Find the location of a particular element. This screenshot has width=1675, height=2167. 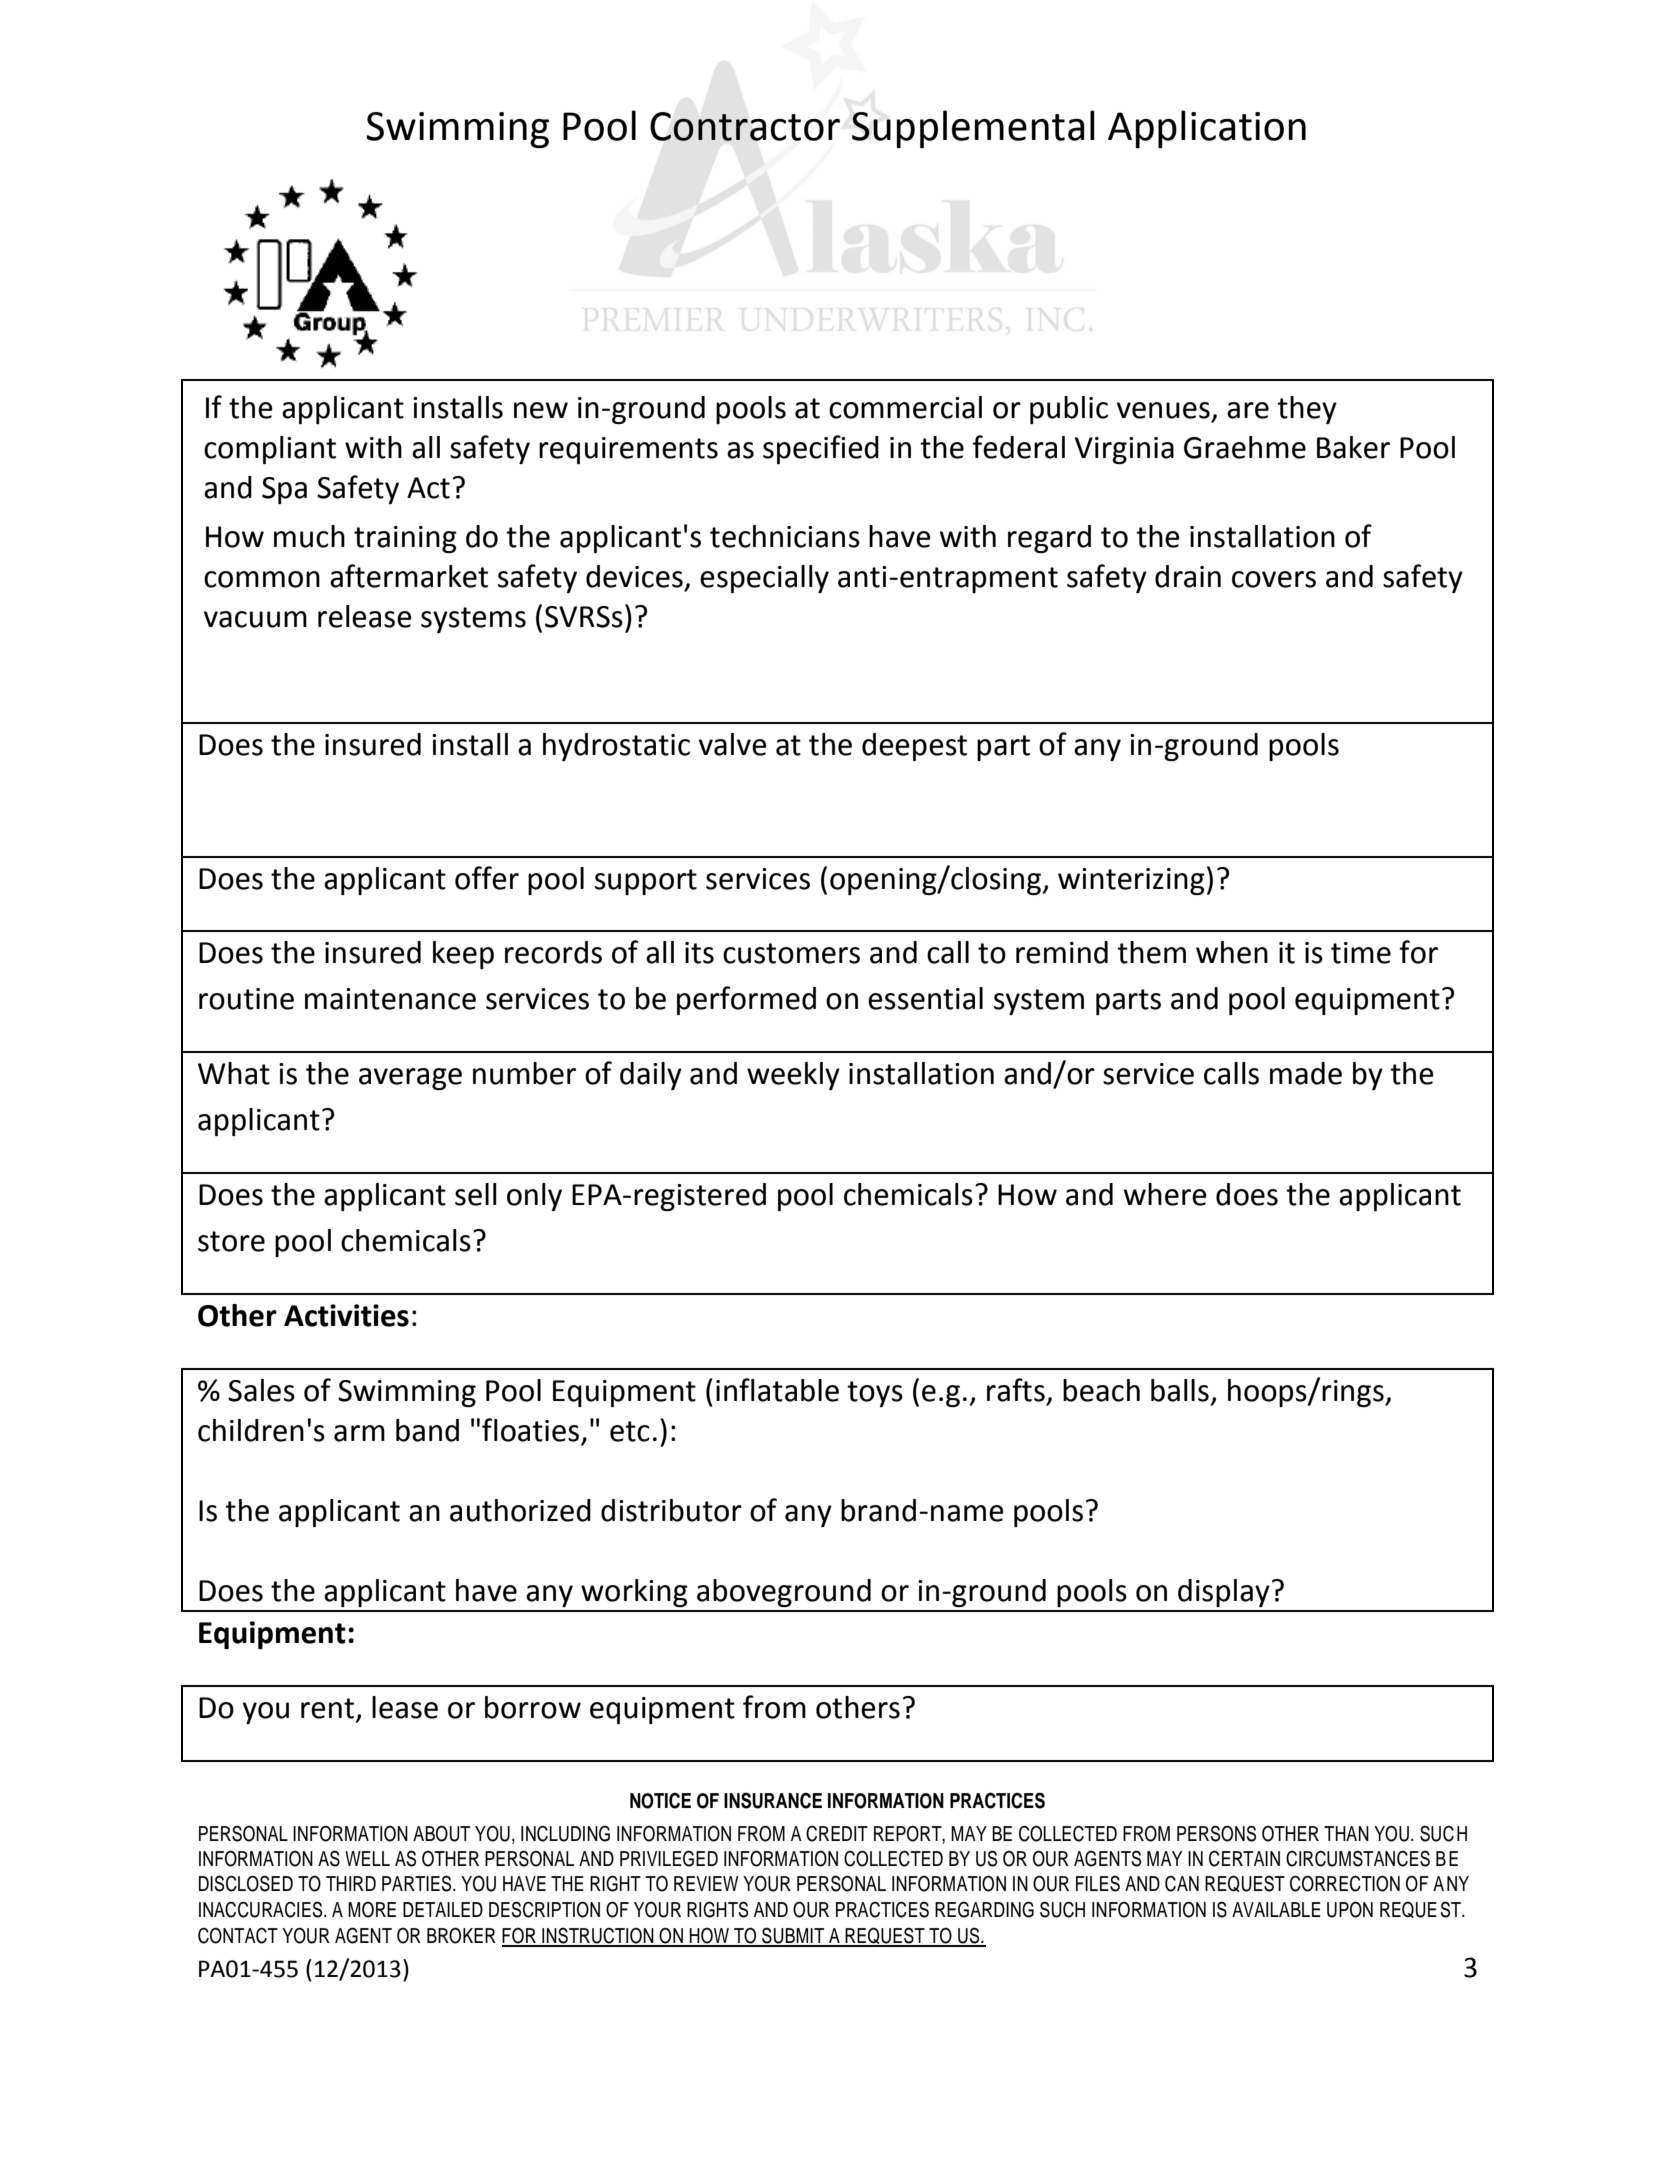

Contractor is located at coordinates (745, 126).
